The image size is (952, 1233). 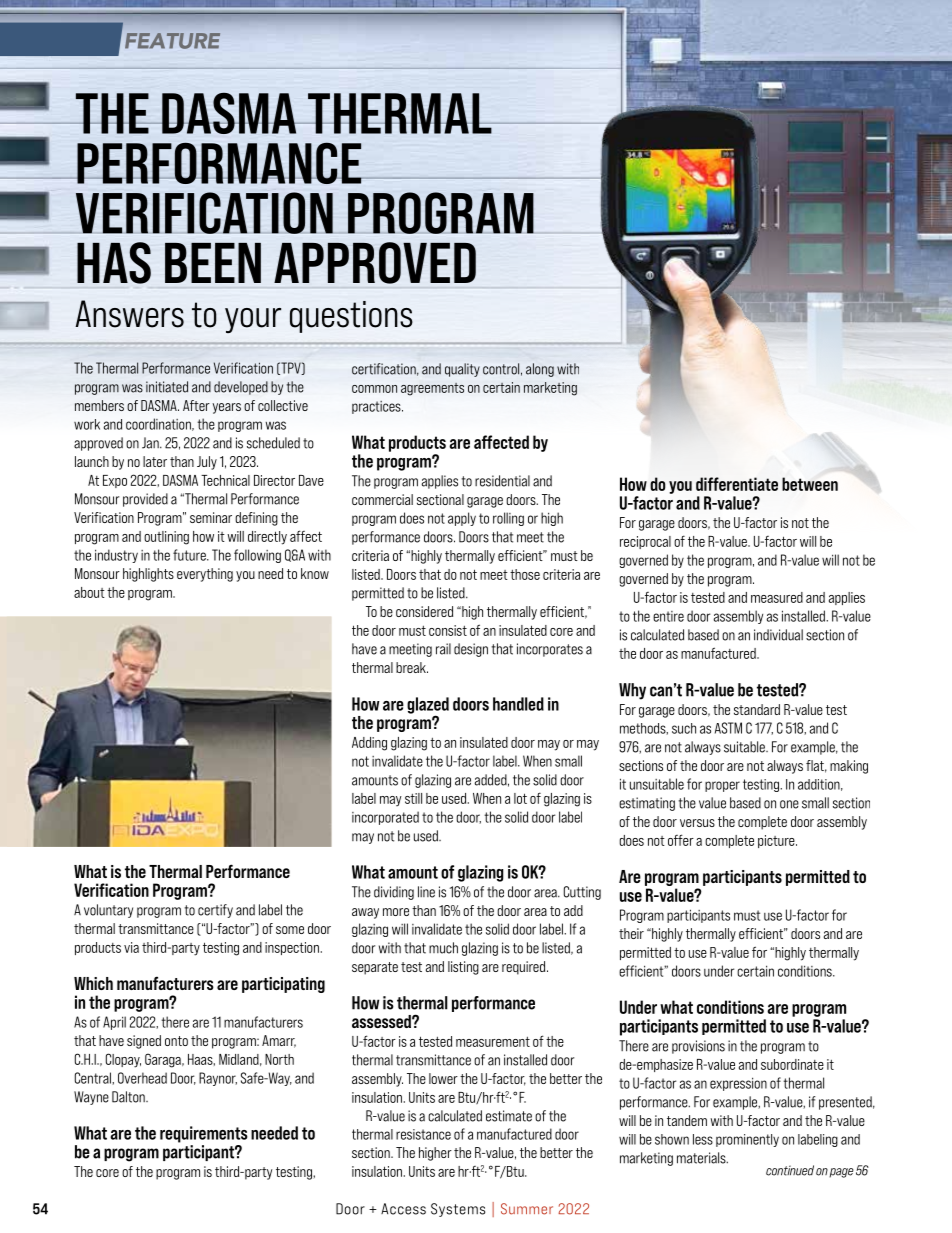 What do you see at coordinates (351, 317) in the document?
I see `questions` at bounding box center [351, 317].
